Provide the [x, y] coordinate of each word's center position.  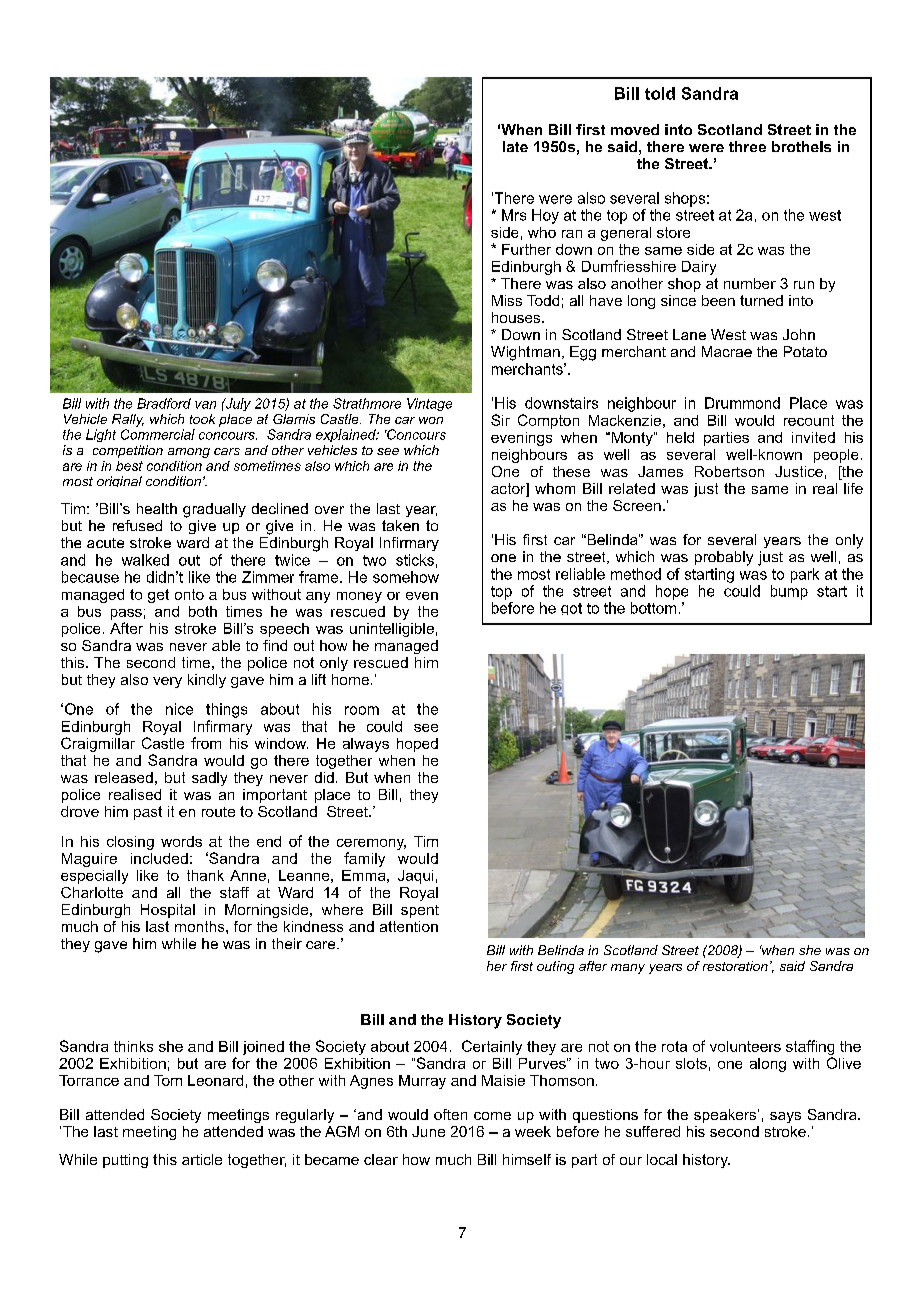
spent [420, 911]
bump [789, 592]
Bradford [164, 403]
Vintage [429, 404]
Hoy [545, 216]
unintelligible [392, 630]
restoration [735, 966]
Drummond [742, 403]
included [159, 858]
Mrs [514, 215]
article [202, 1159]
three [747, 146]
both [203, 611]
